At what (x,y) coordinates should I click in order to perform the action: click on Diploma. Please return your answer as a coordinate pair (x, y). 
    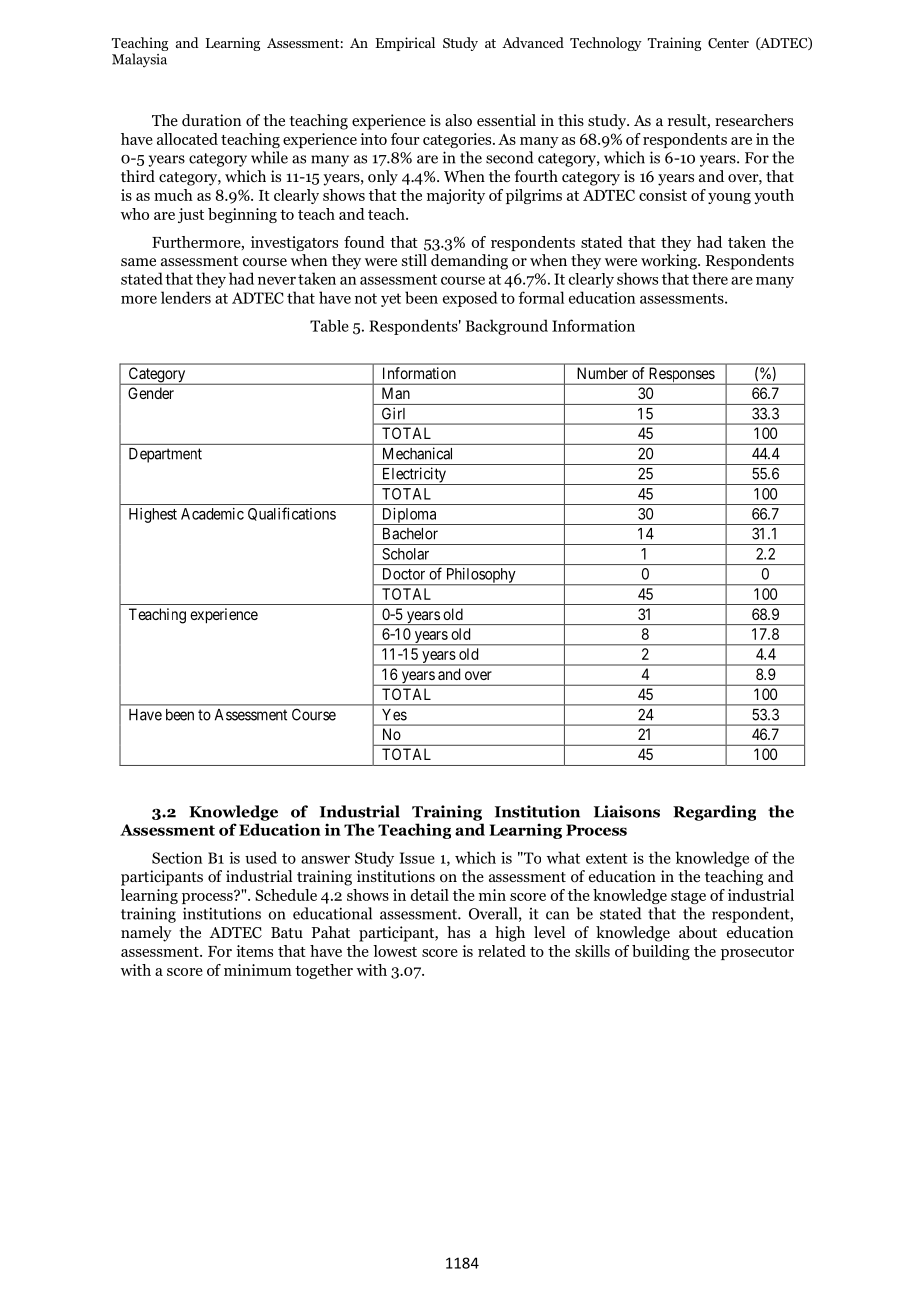
    Looking at the image, I should click on (409, 516).
